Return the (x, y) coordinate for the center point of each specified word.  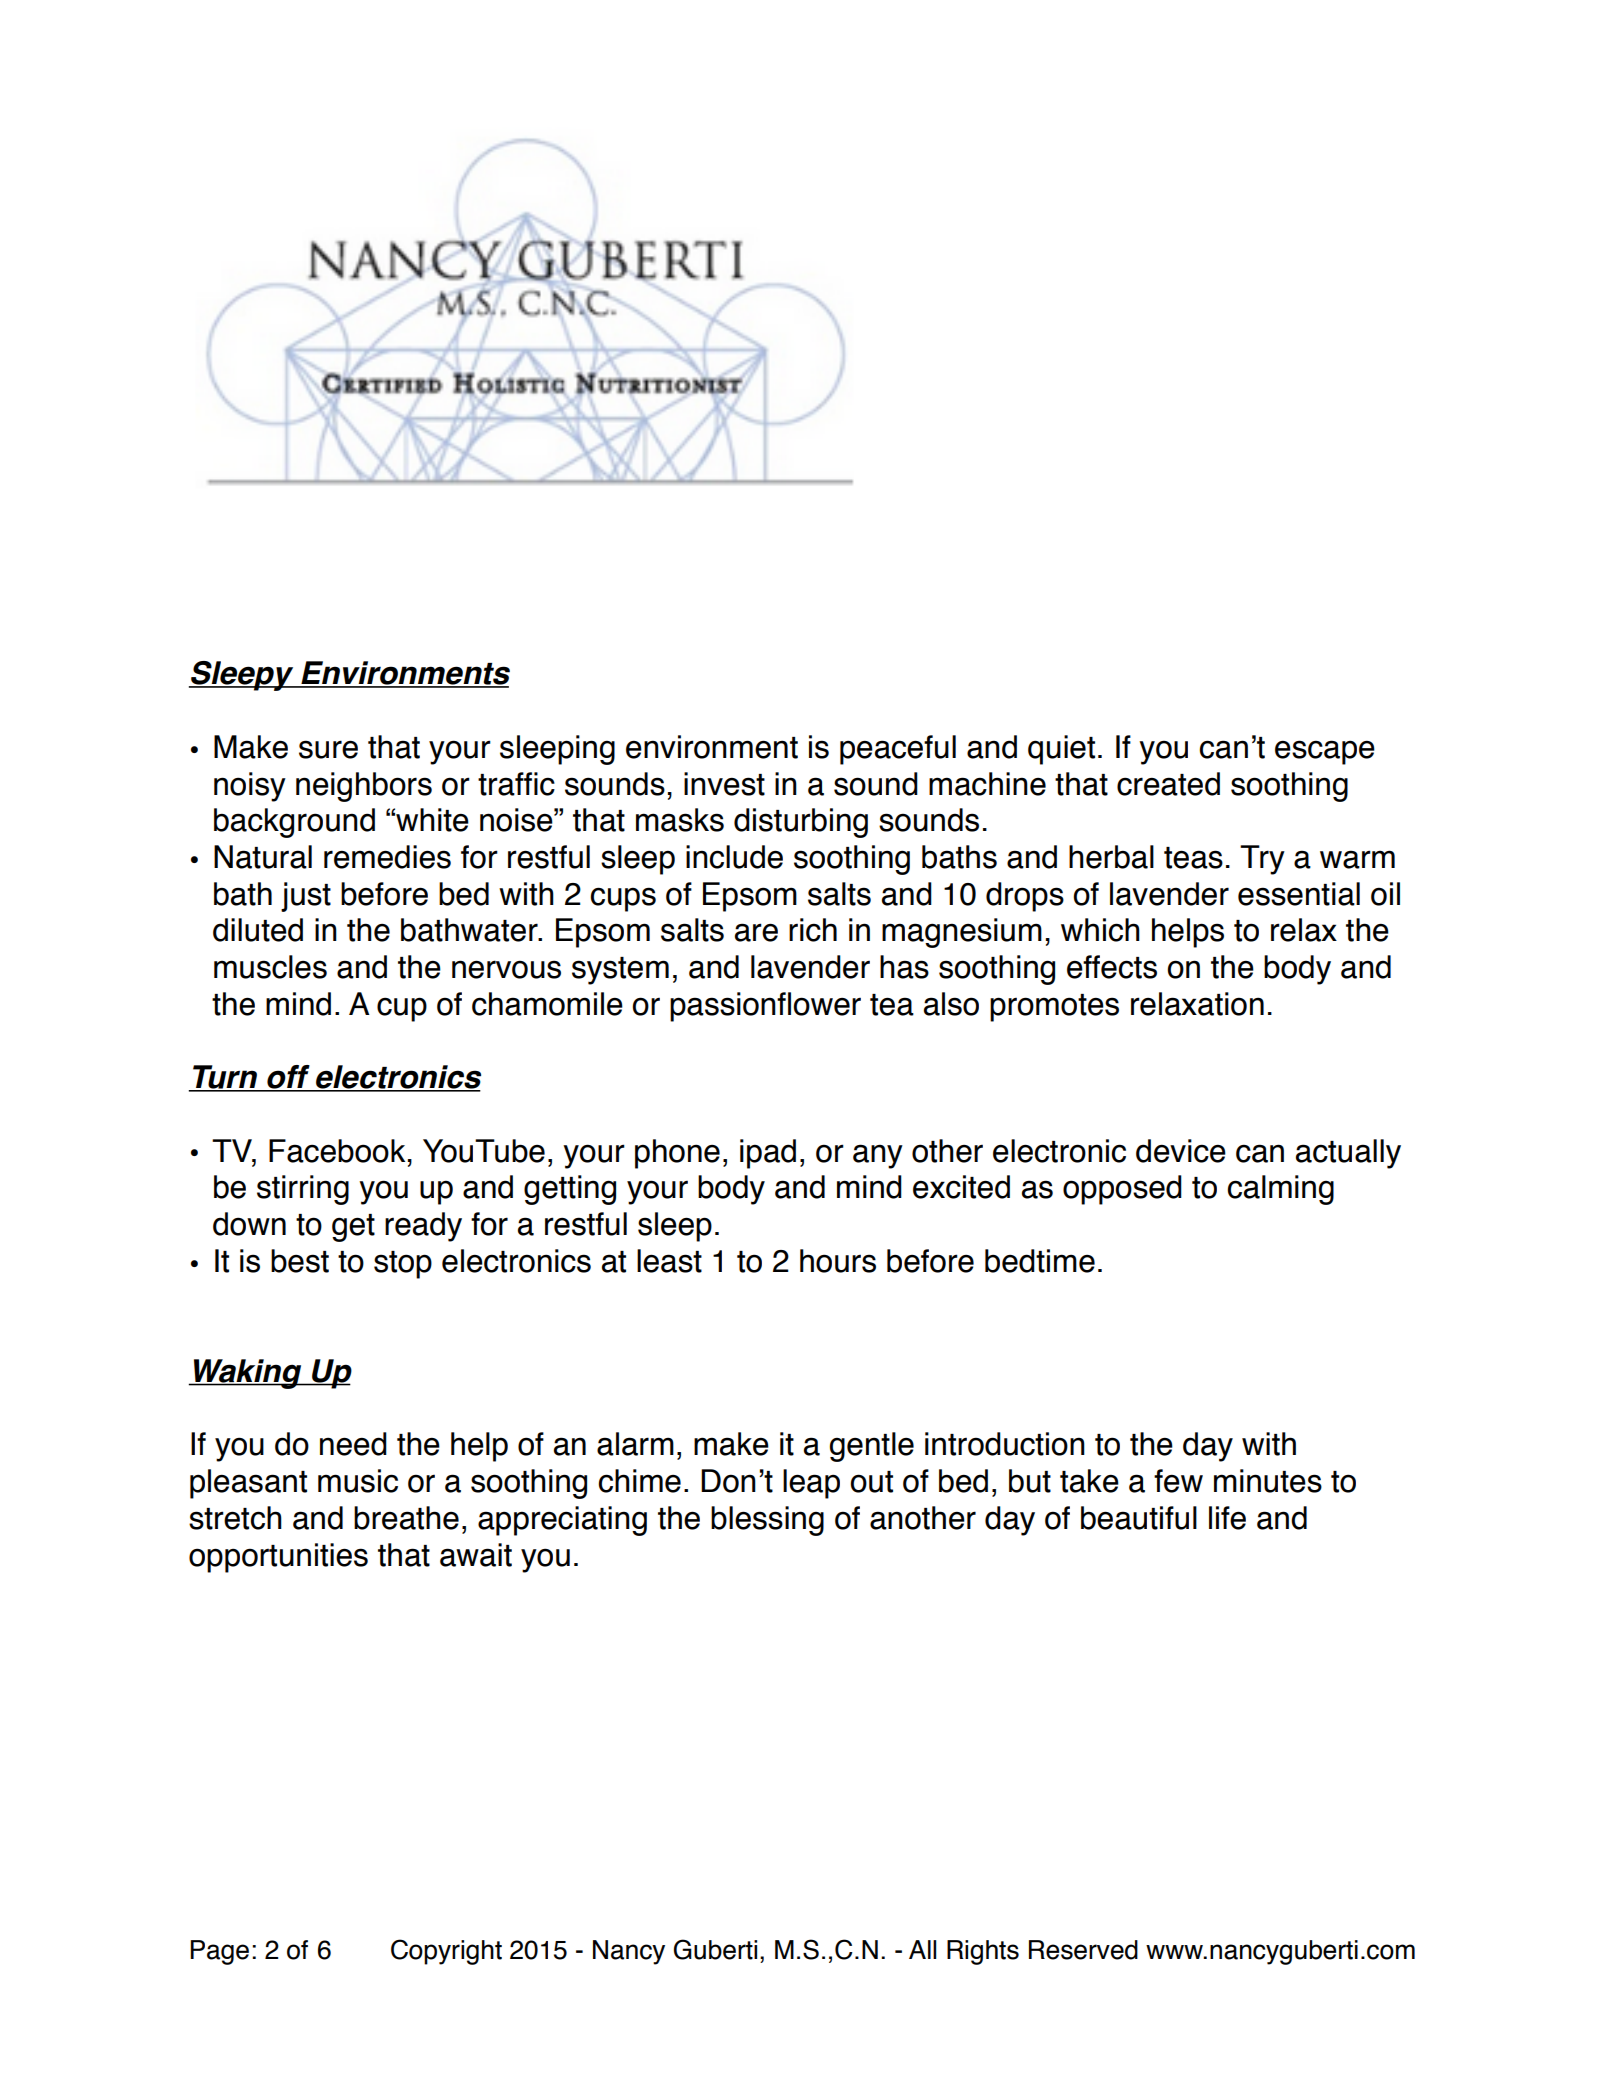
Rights (983, 1952)
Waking (248, 1374)
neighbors (364, 787)
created (1168, 784)
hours (838, 1261)
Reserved (1083, 1950)
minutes (1268, 1481)
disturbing (801, 823)
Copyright (446, 1952)
